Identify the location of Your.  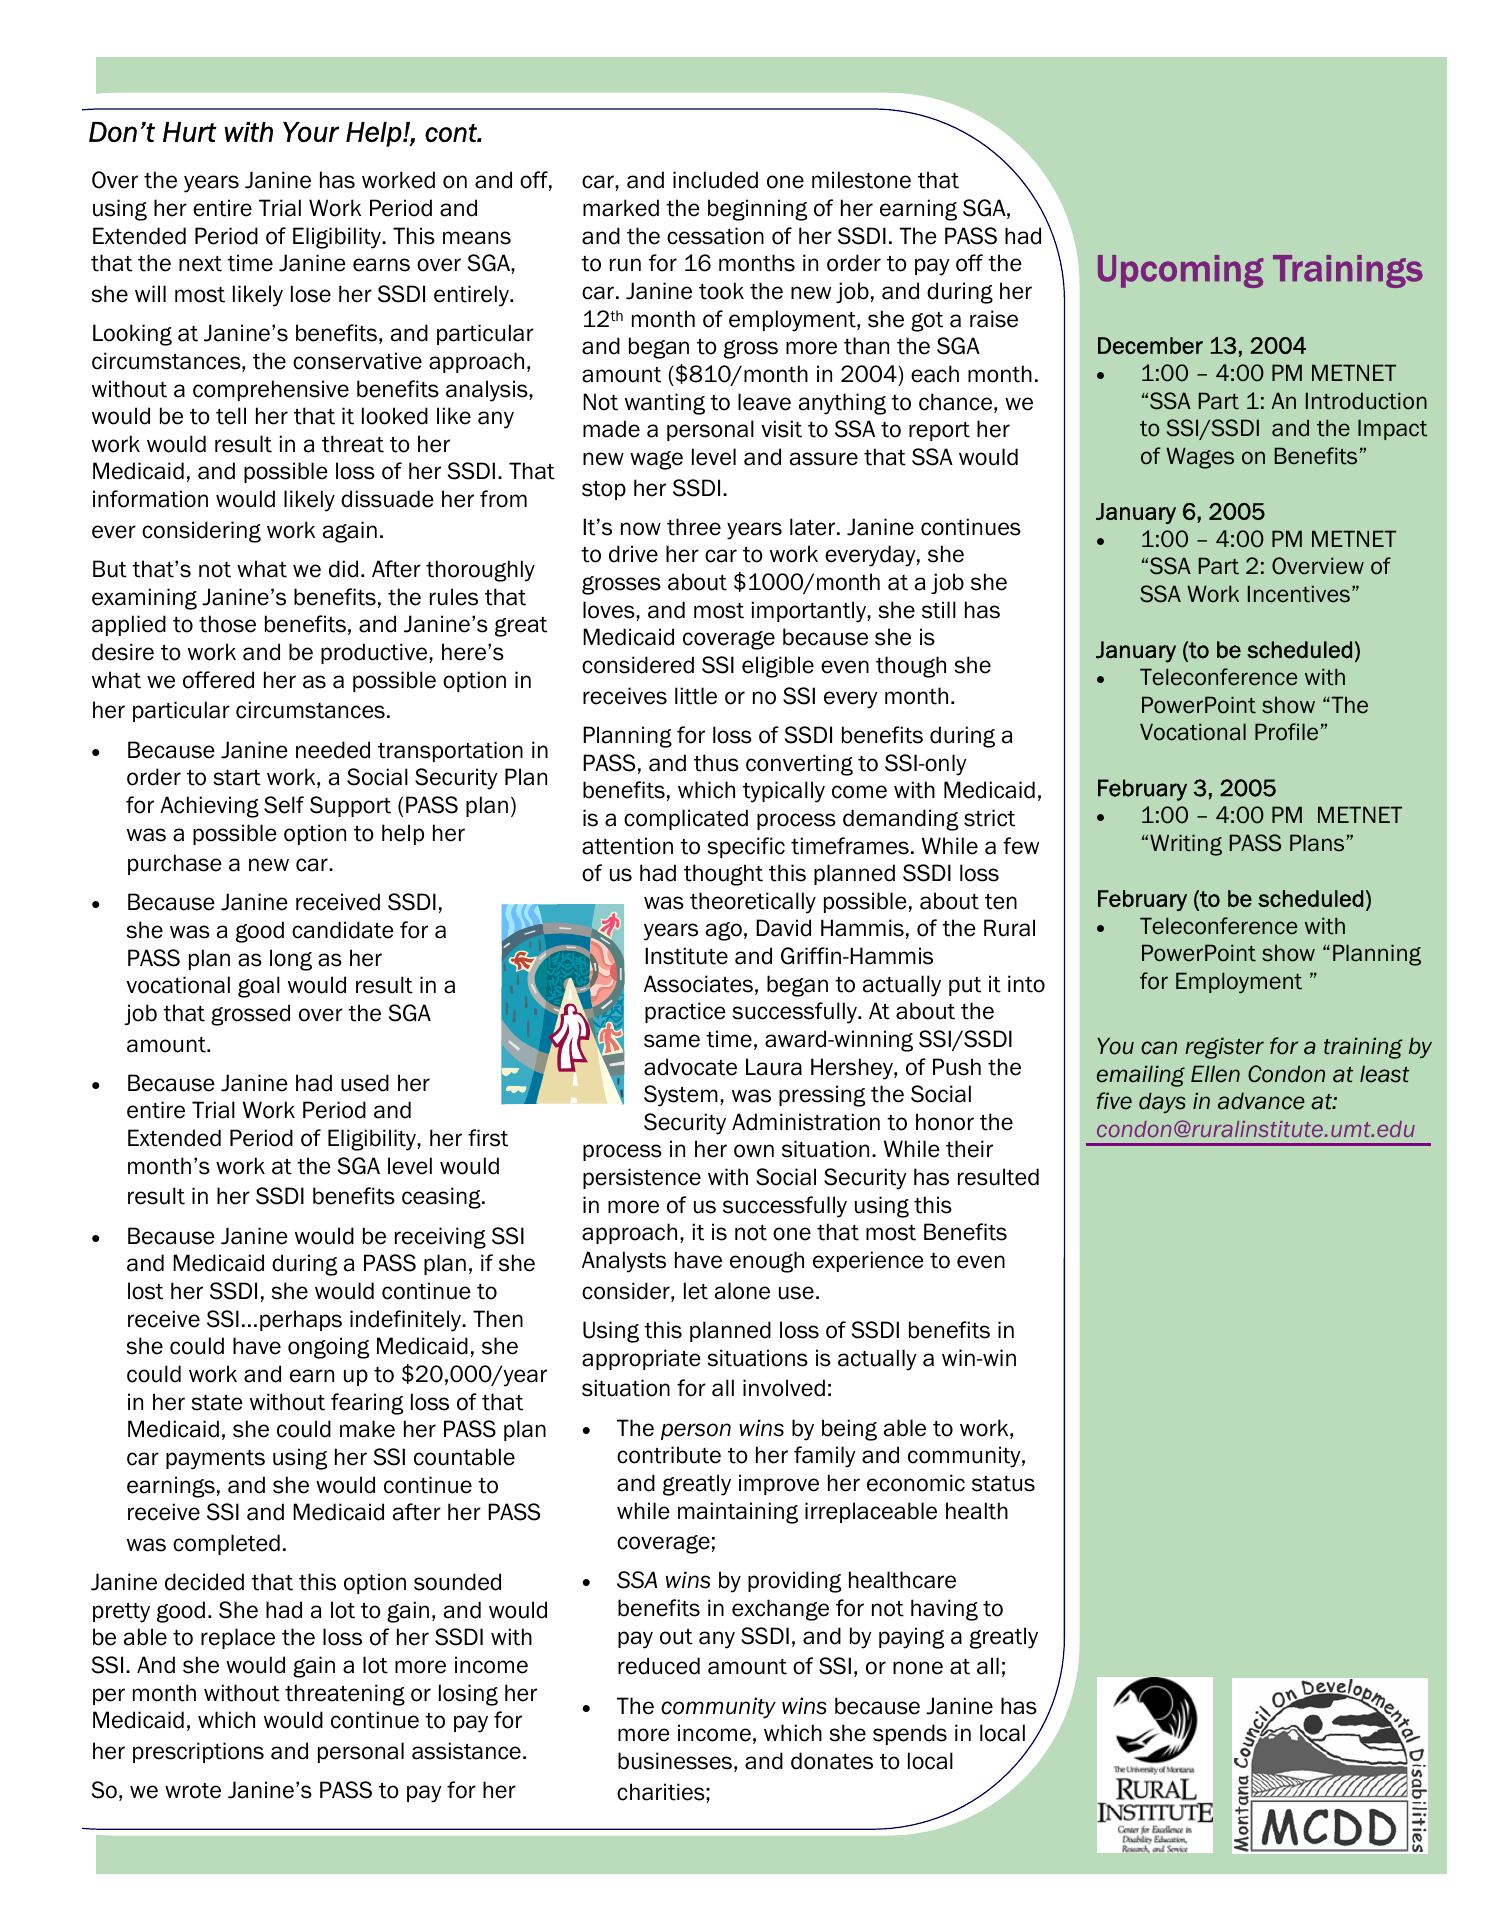
(311, 132).
